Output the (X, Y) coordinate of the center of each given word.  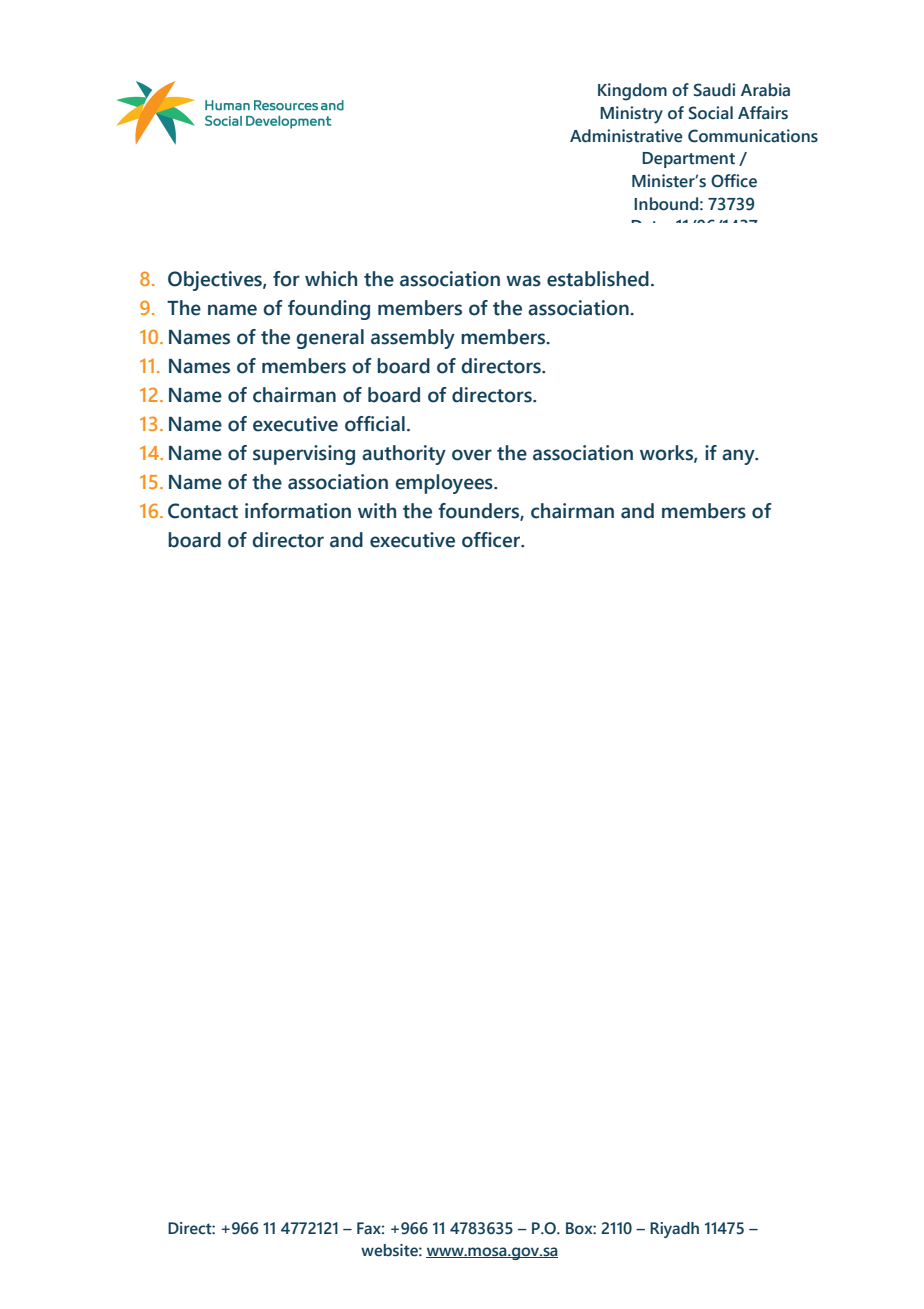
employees (445, 484)
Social (711, 113)
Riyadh (674, 1230)
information (298, 511)
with (377, 511)
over (472, 455)
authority (404, 455)
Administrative (626, 136)
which (331, 279)
